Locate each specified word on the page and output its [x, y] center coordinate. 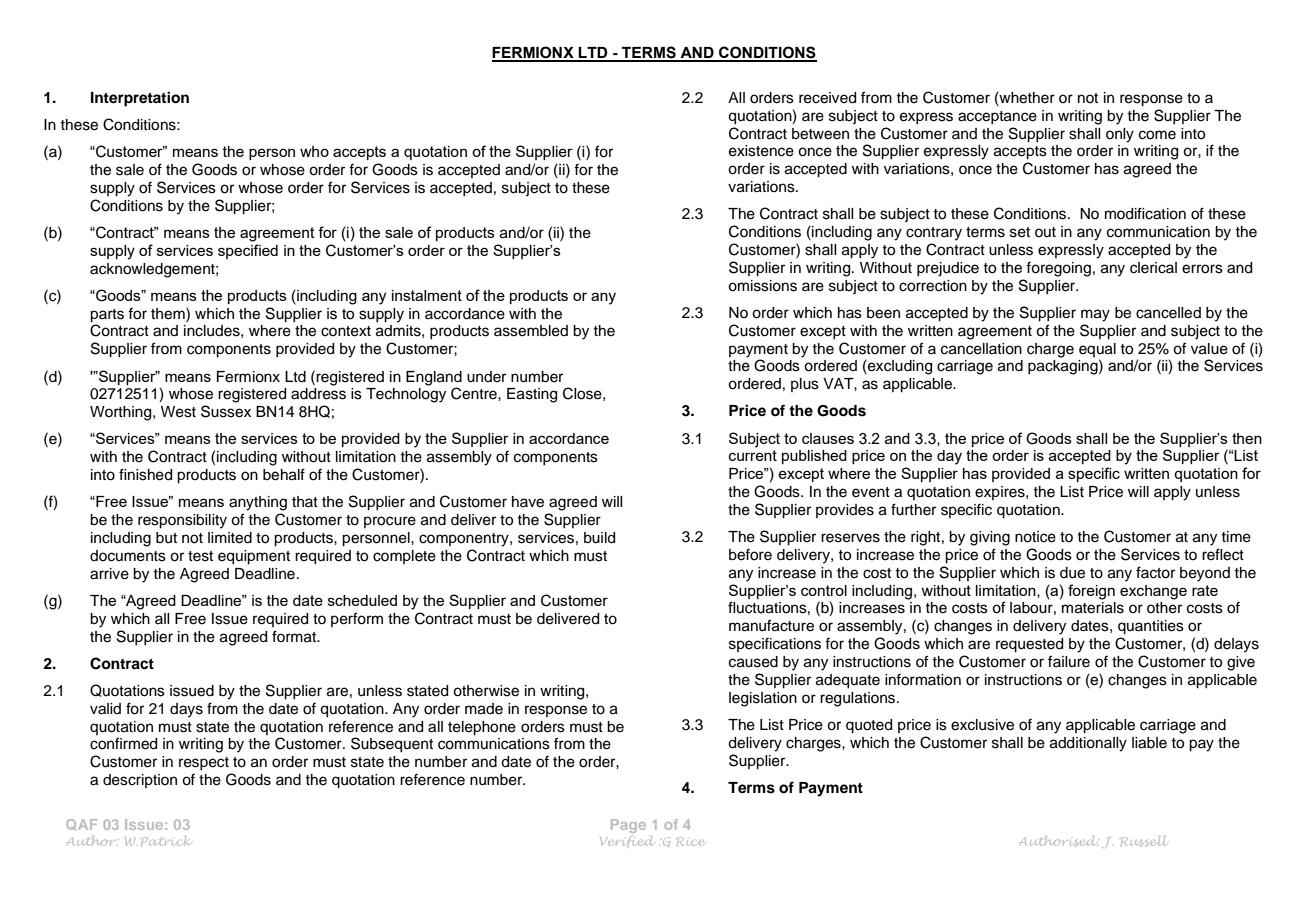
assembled [531, 331]
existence [761, 151]
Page [628, 826]
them [169, 313]
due [1072, 573]
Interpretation [140, 99]
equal [1097, 350]
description [140, 781]
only [1120, 135]
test [200, 556]
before [750, 555]
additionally [1088, 744]
